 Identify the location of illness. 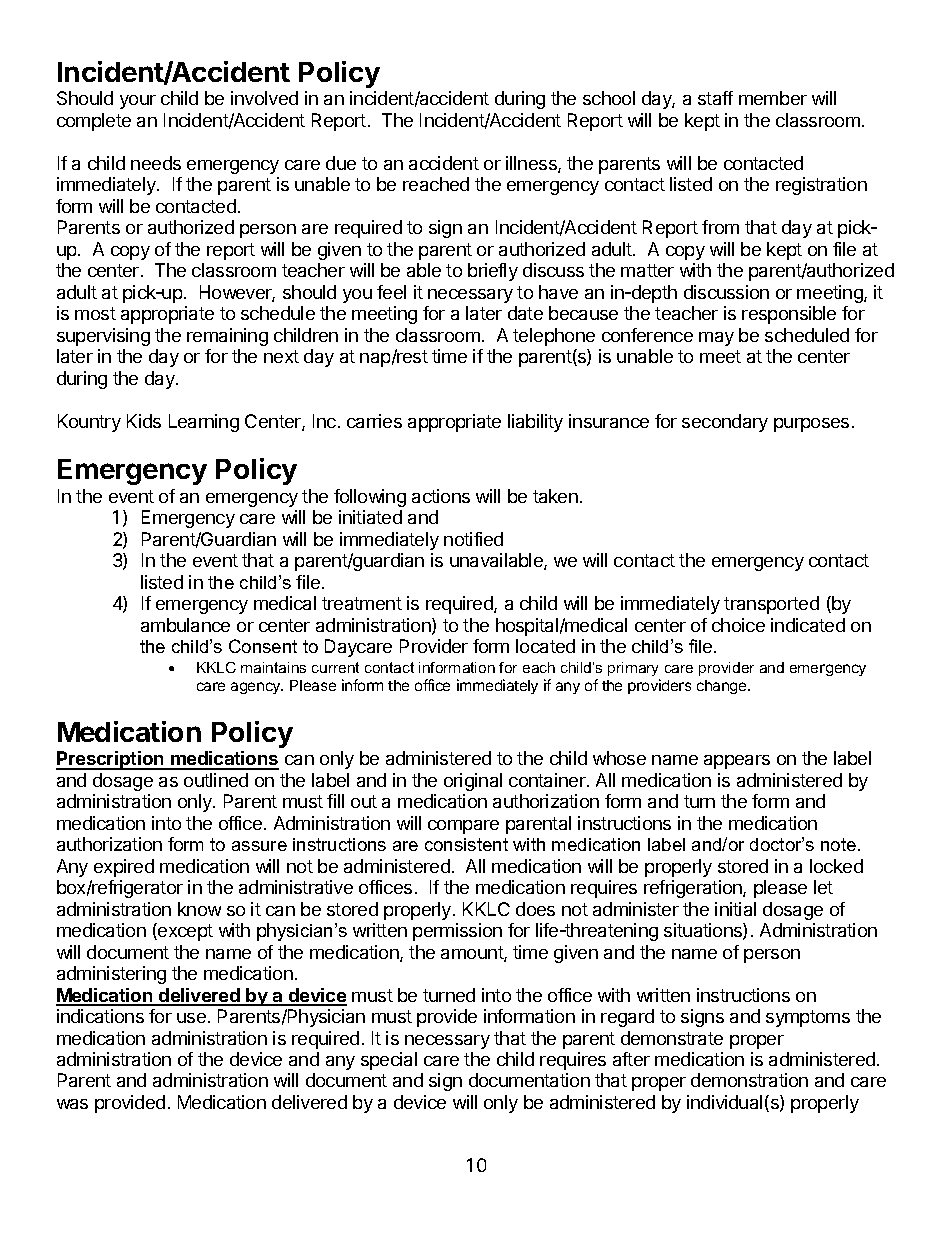
(532, 164).
